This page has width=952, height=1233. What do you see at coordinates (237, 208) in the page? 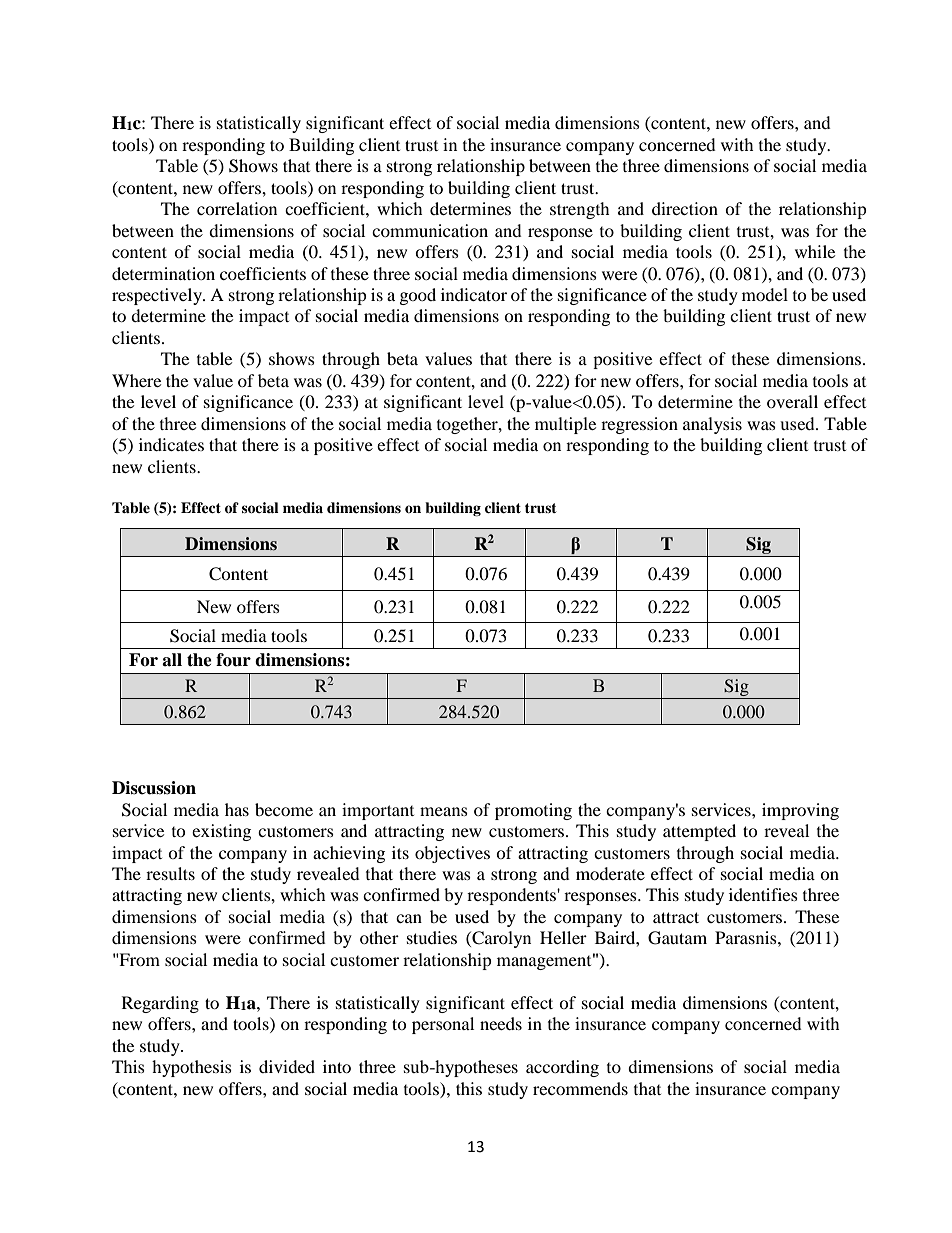
I see `correlation` at bounding box center [237, 208].
